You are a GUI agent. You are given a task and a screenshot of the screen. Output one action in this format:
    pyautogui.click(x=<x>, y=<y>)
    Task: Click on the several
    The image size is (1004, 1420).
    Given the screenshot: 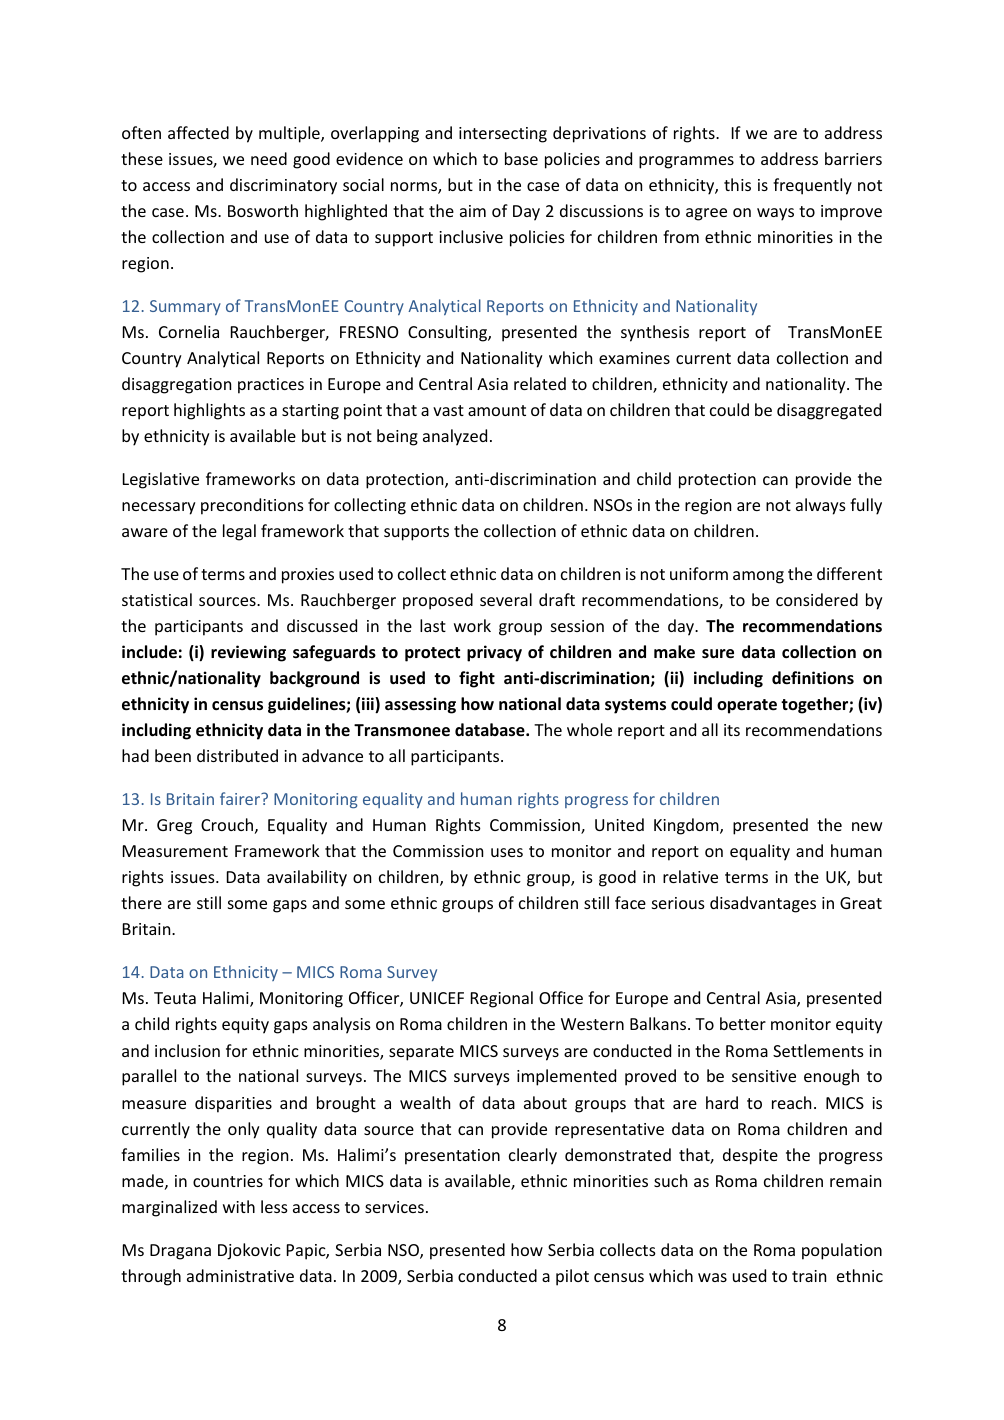 What is the action you would take?
    pyautogui.click(x=506, y=599)
